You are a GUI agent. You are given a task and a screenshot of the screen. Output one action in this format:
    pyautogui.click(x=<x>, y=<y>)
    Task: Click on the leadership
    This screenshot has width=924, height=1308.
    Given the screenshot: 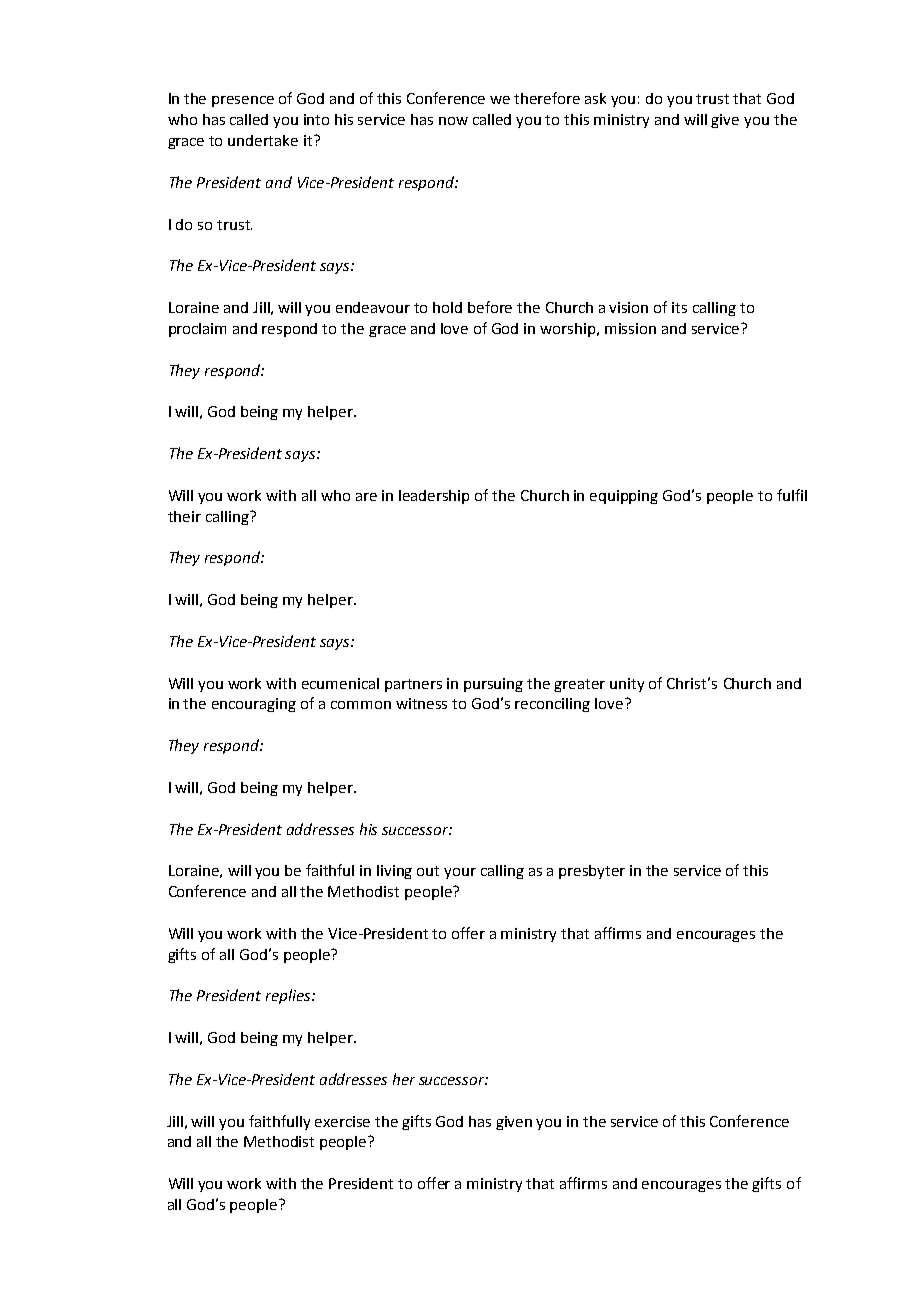 What is the action you would take?
    pyautogui.click(x=434, y=497)
